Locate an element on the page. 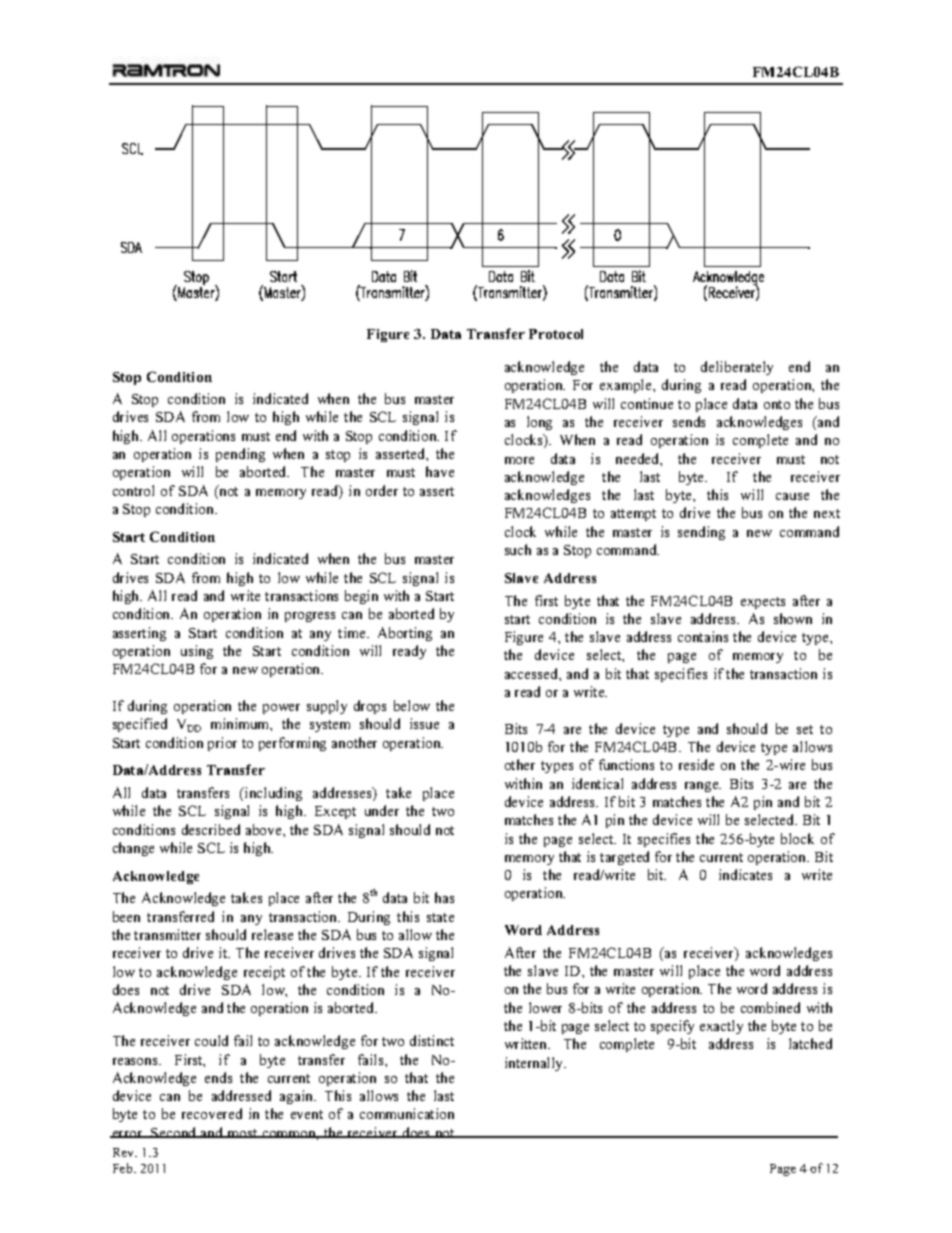 The width and height of the document is (952, 1233). using is located at coordinates (197, 652).
